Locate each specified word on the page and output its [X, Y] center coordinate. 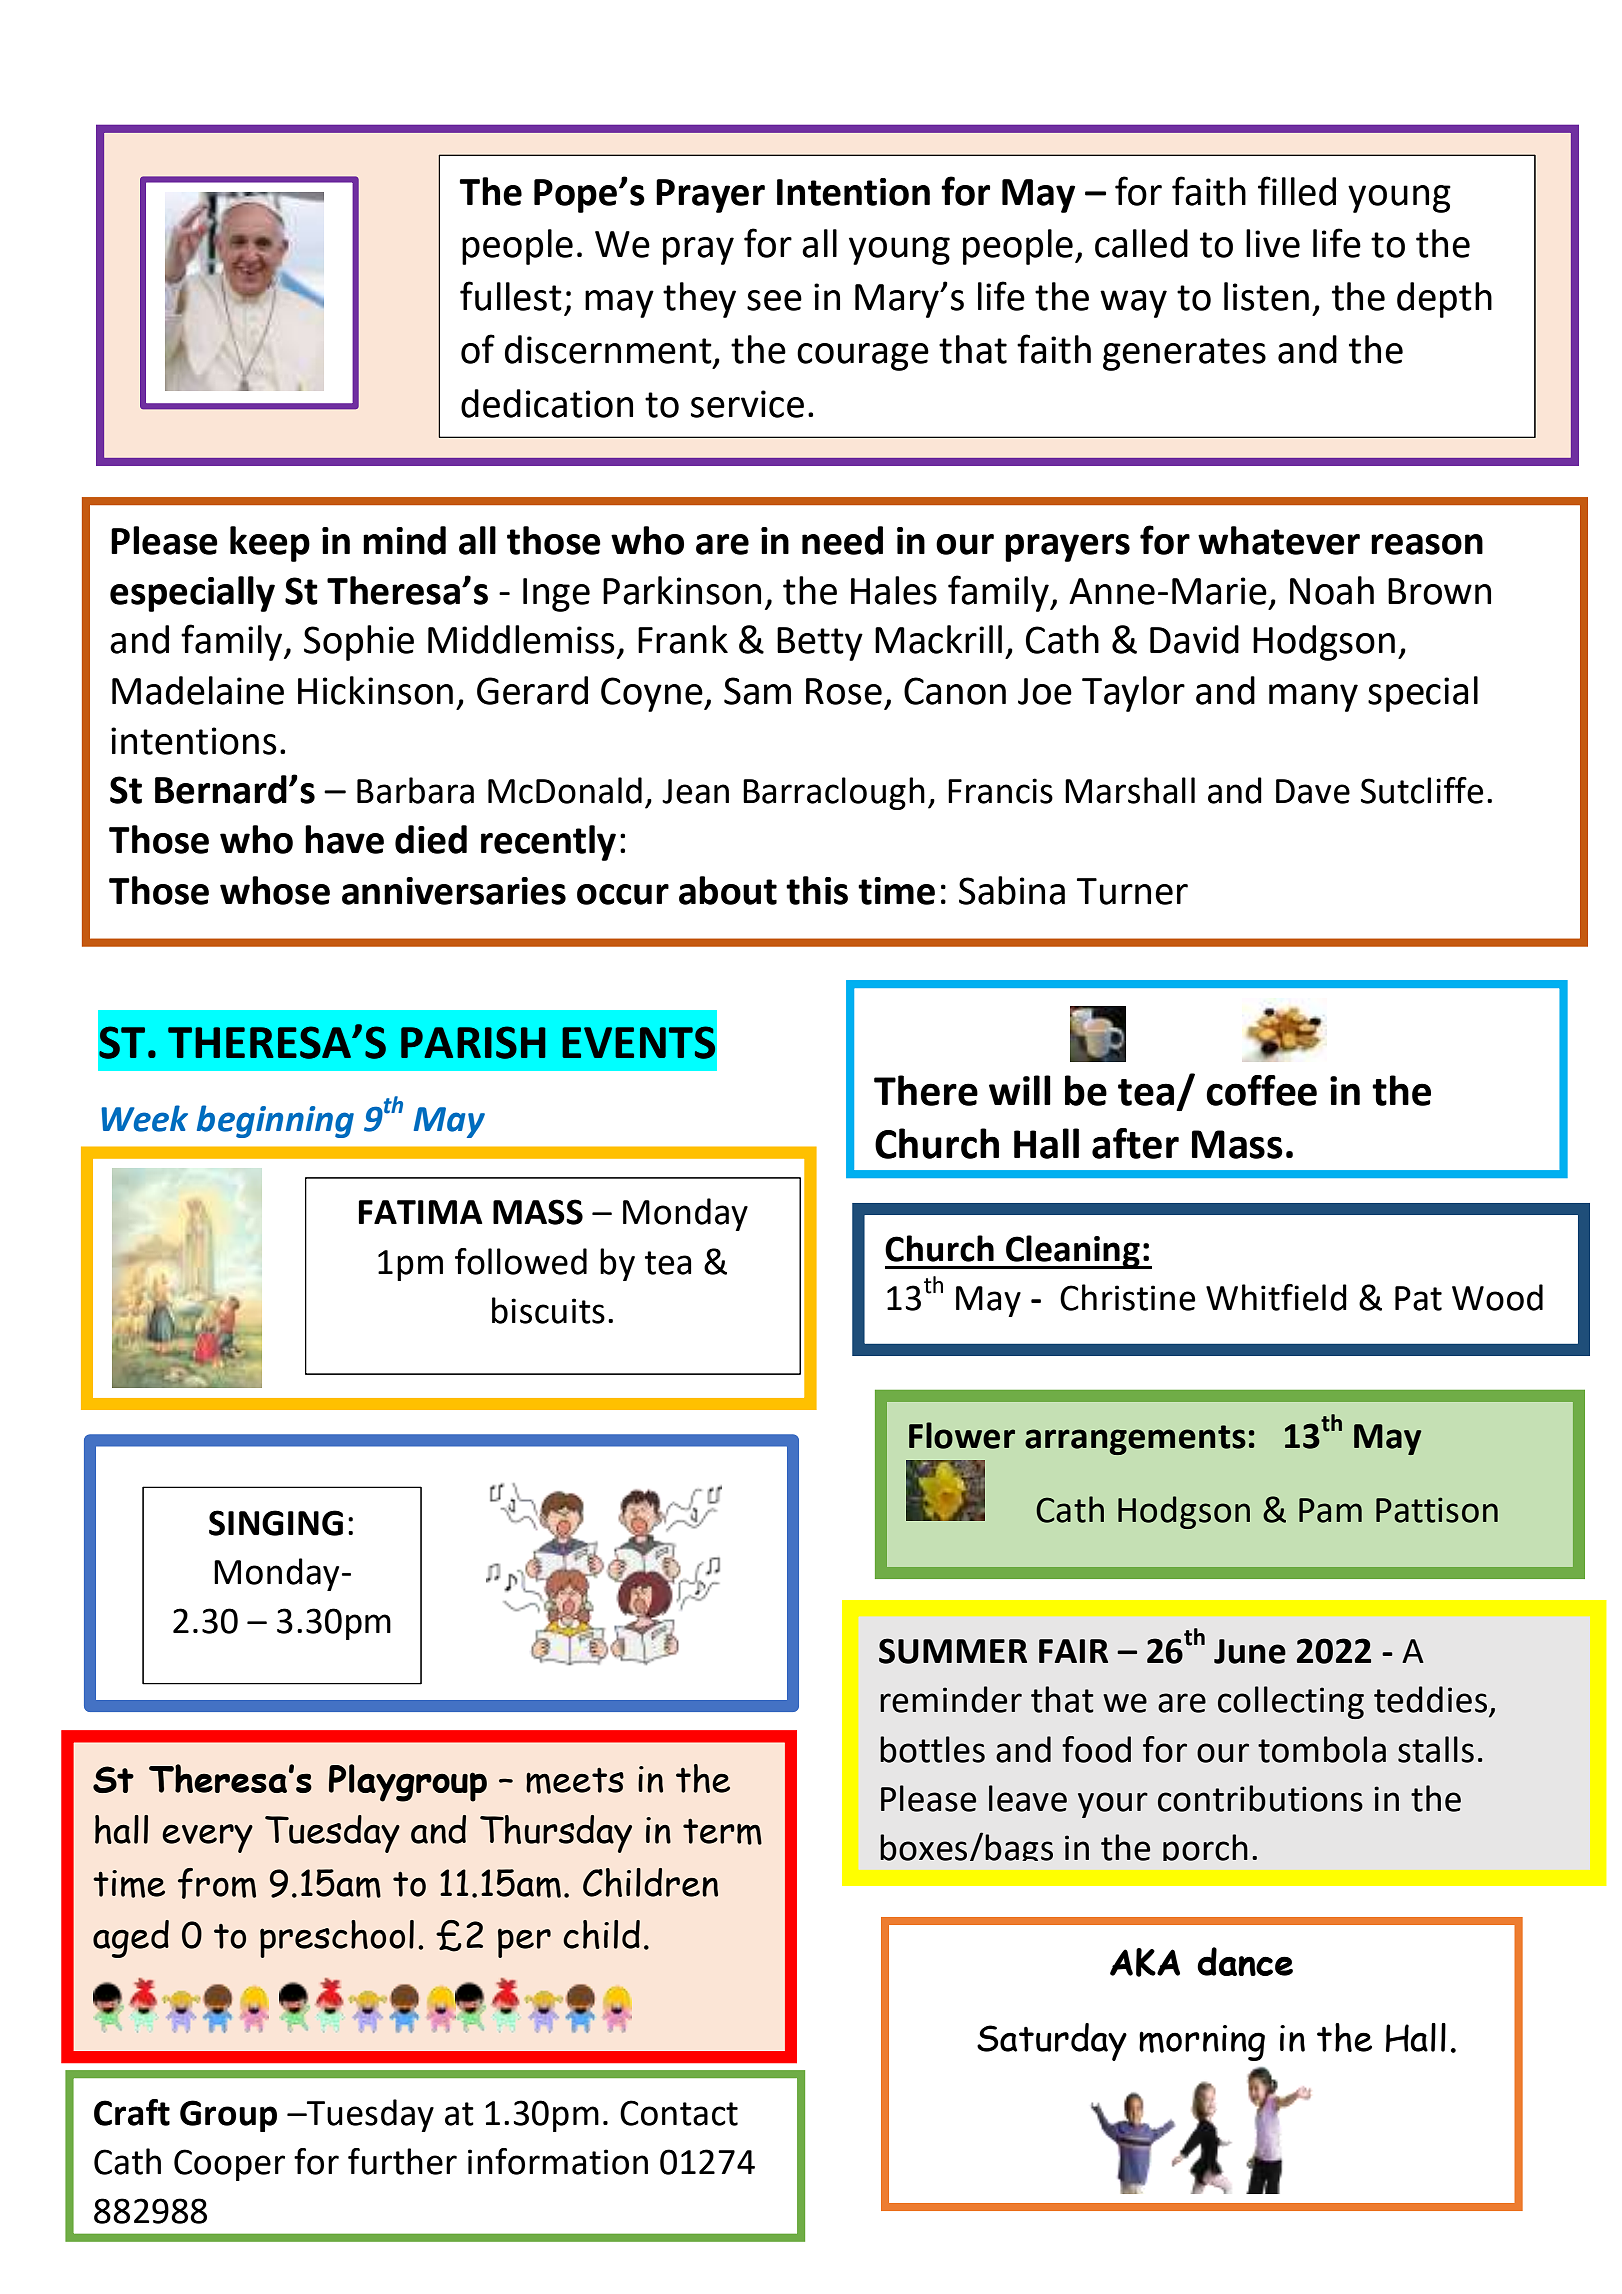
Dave [1313, 791]
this [817, 890]
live [1273, 243]
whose [275, 890]
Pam [1330, 1510]
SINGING [276, 1523]
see [774, 300]
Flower [962, 1435]
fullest [511, 296]
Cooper [229, 2165]
